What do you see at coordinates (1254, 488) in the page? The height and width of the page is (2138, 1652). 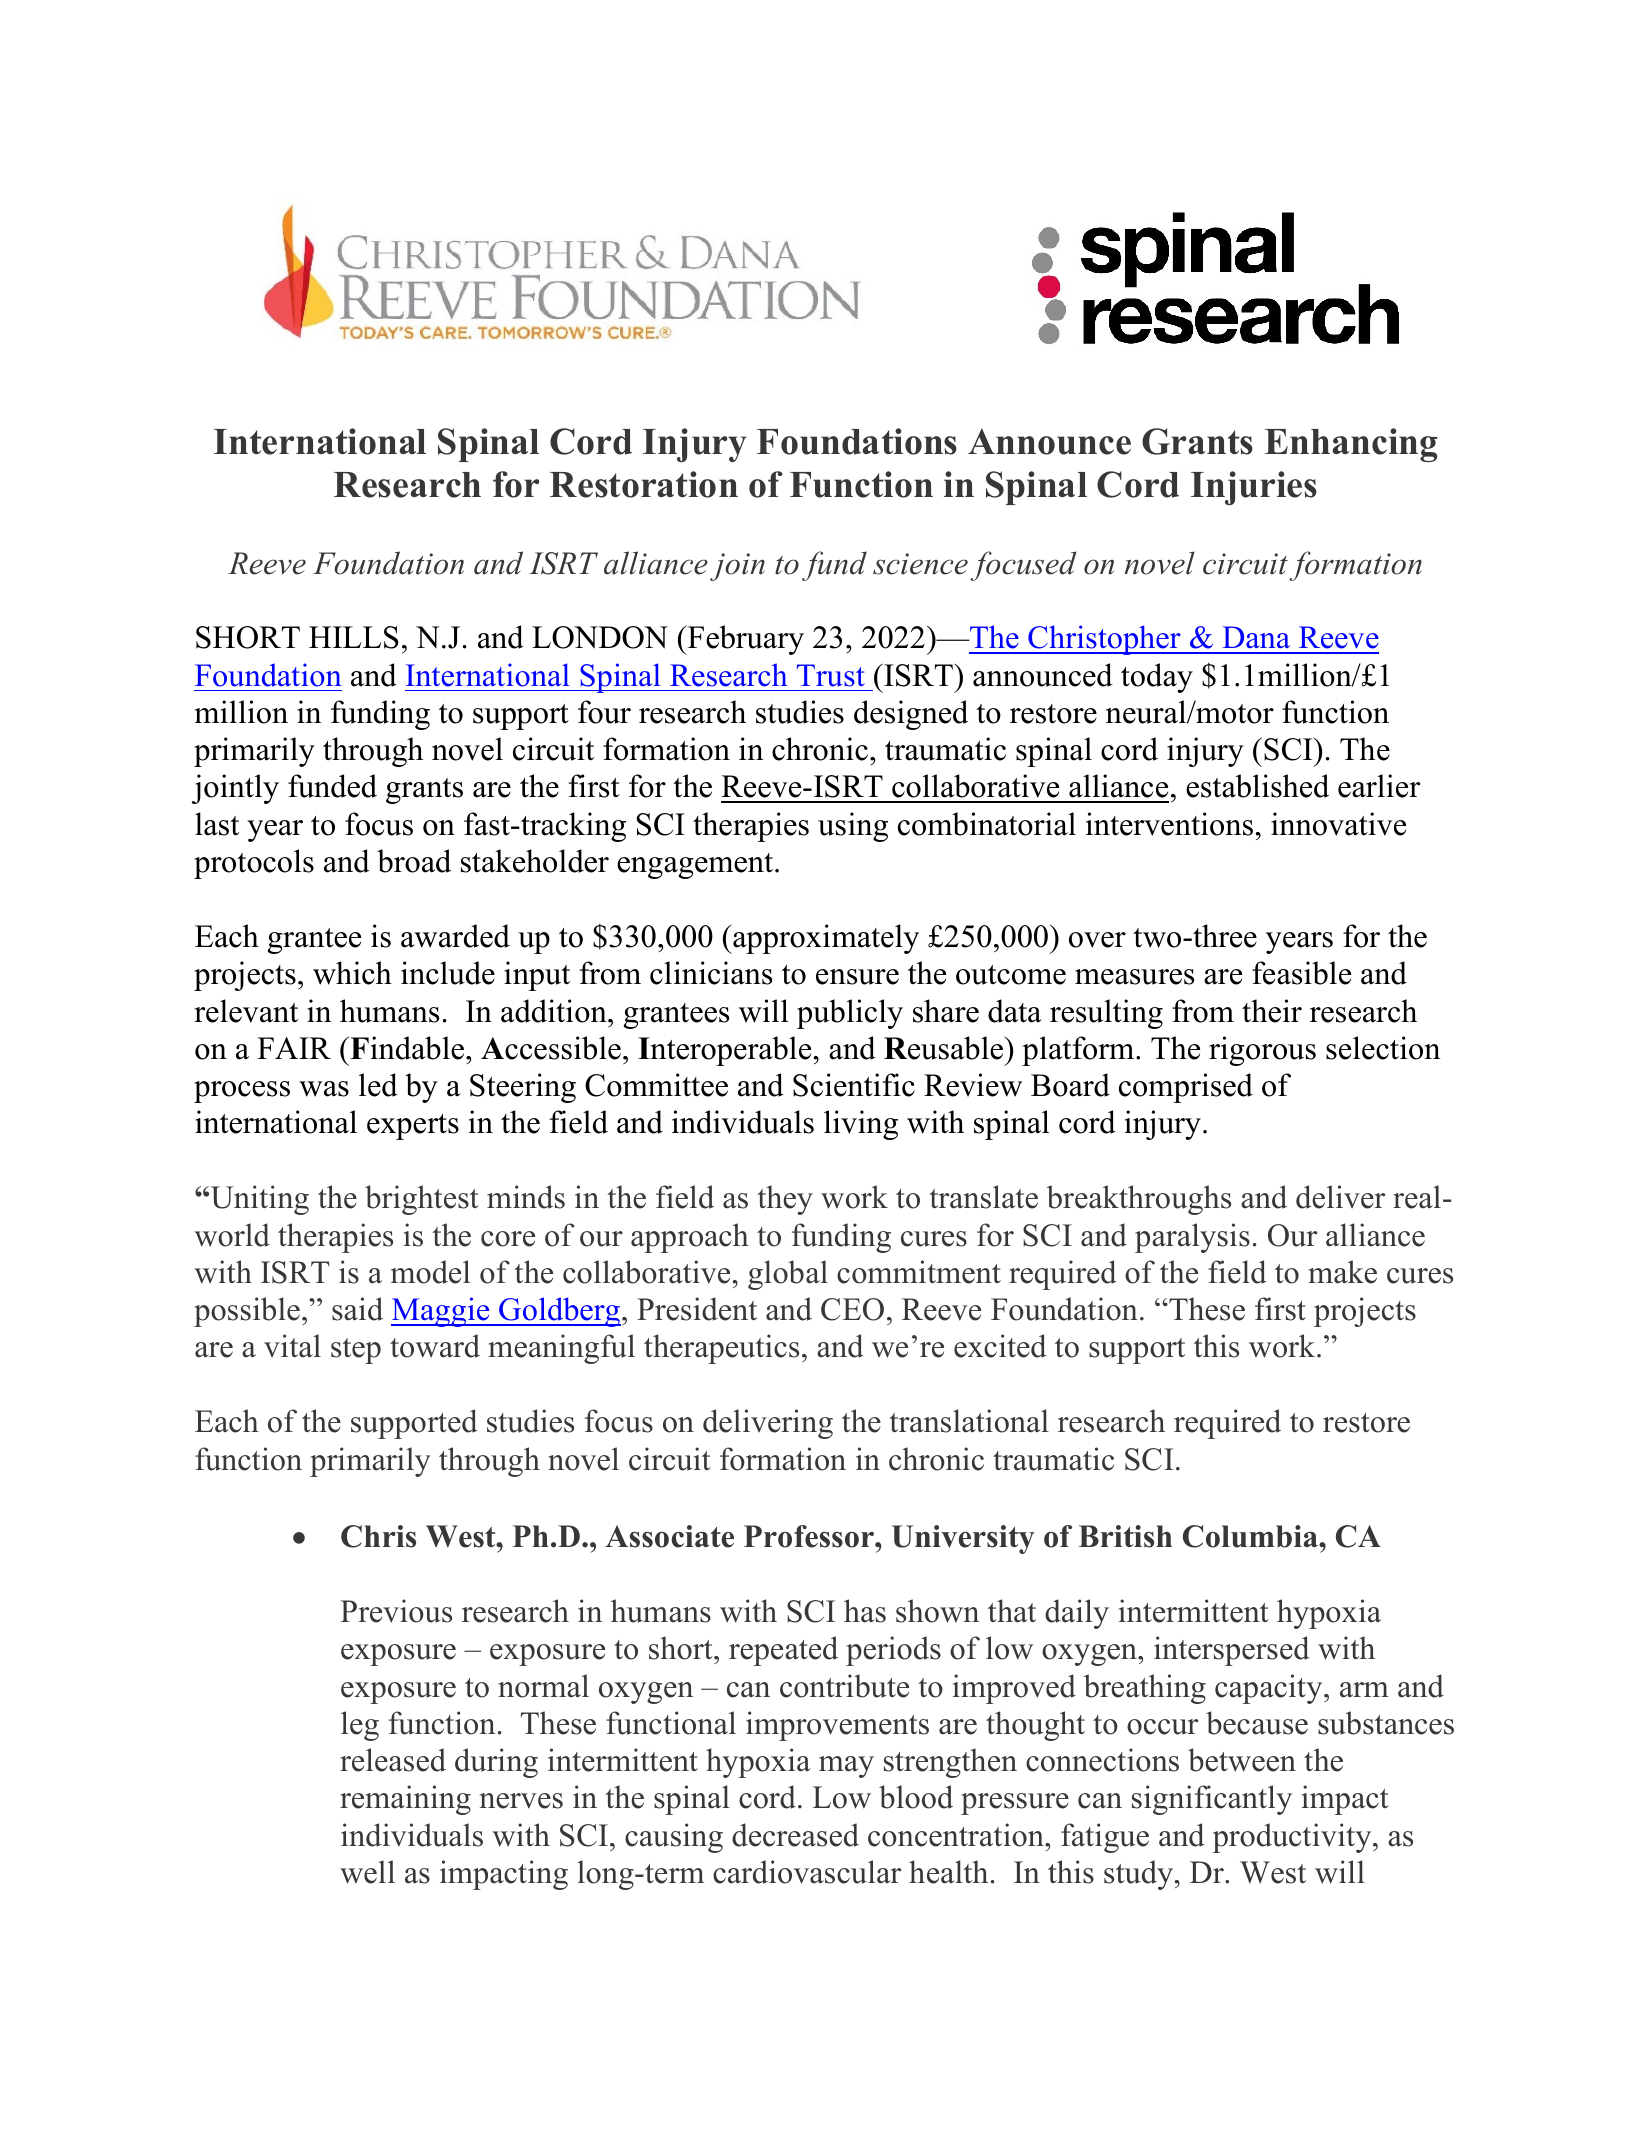 I see `Injuries` at bounding box center [1254, 488].
